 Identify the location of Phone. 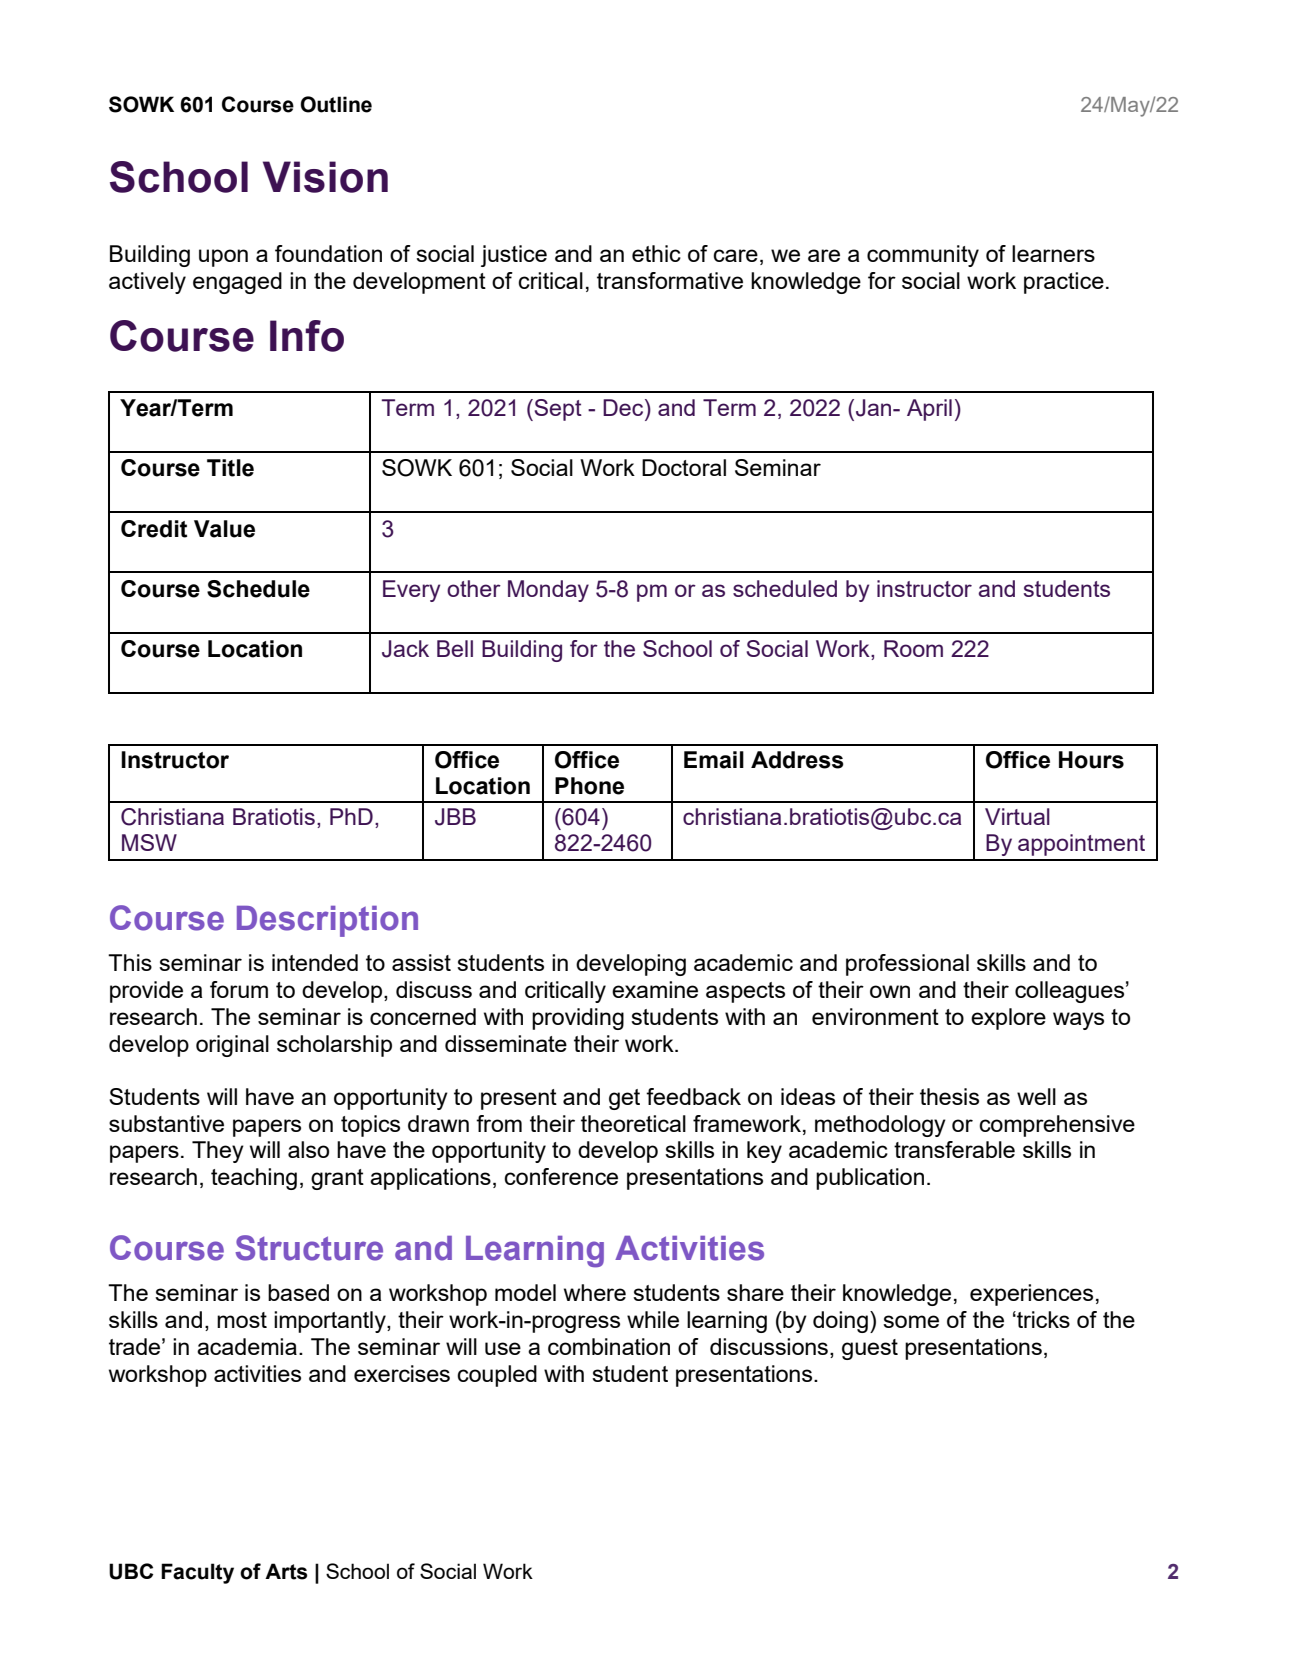
(589, 786).
